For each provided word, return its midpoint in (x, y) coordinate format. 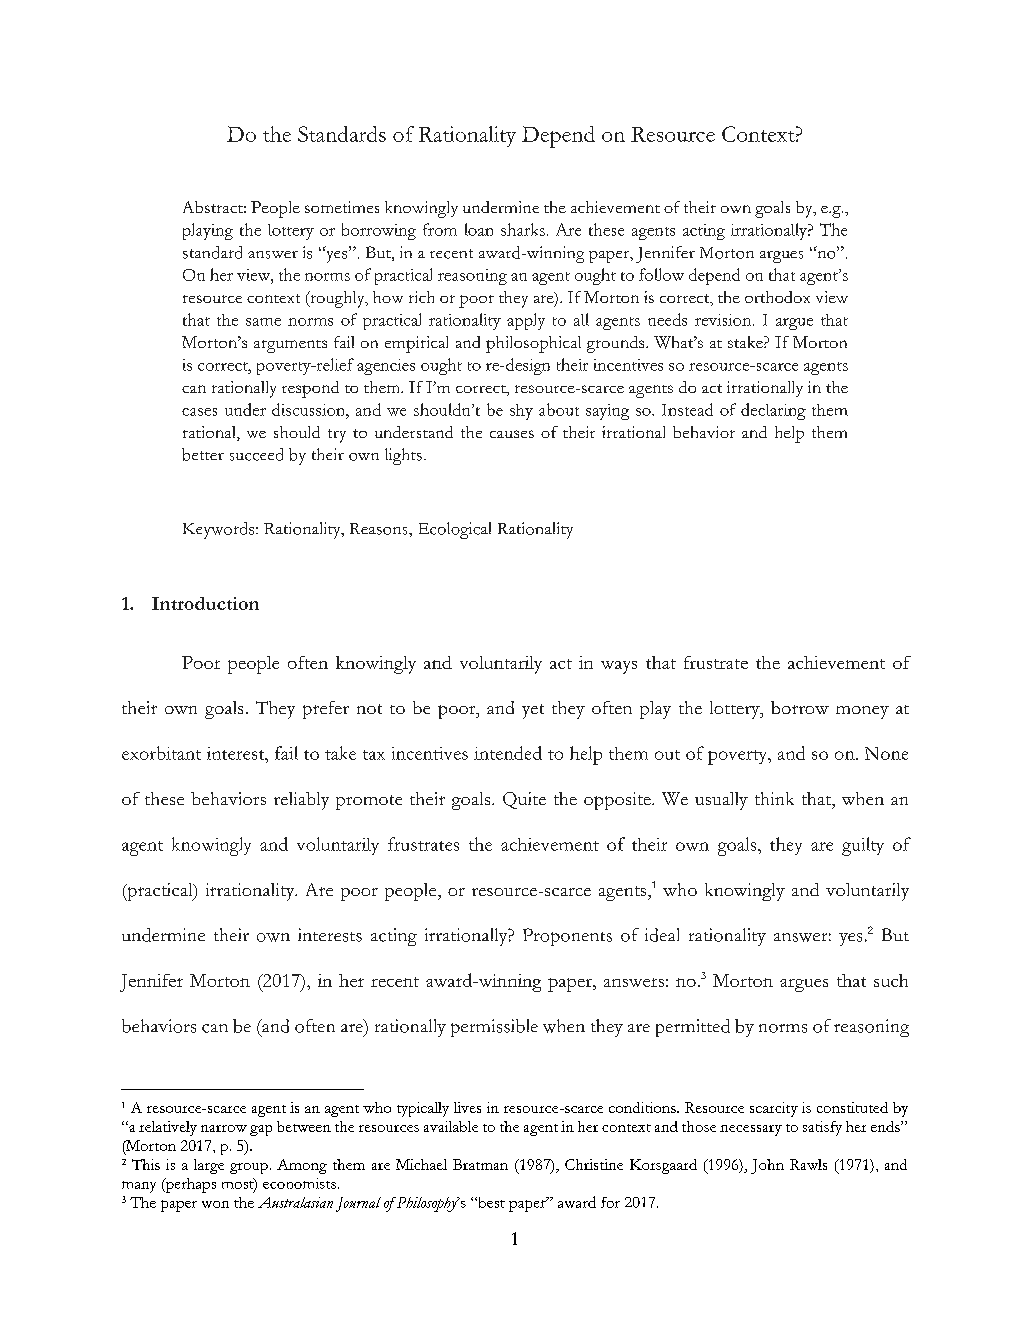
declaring (773, 411)
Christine (594, 1164)
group (249, 1168)
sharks (523, 229)
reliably (301, 801)
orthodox (777, 297)
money (862, 712)
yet (533, 711)
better (203, 454)
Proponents (567, 937)
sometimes (342, 207)
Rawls (808, 1164)
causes (512, 434)
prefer (326, 710)
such (891, 980)
